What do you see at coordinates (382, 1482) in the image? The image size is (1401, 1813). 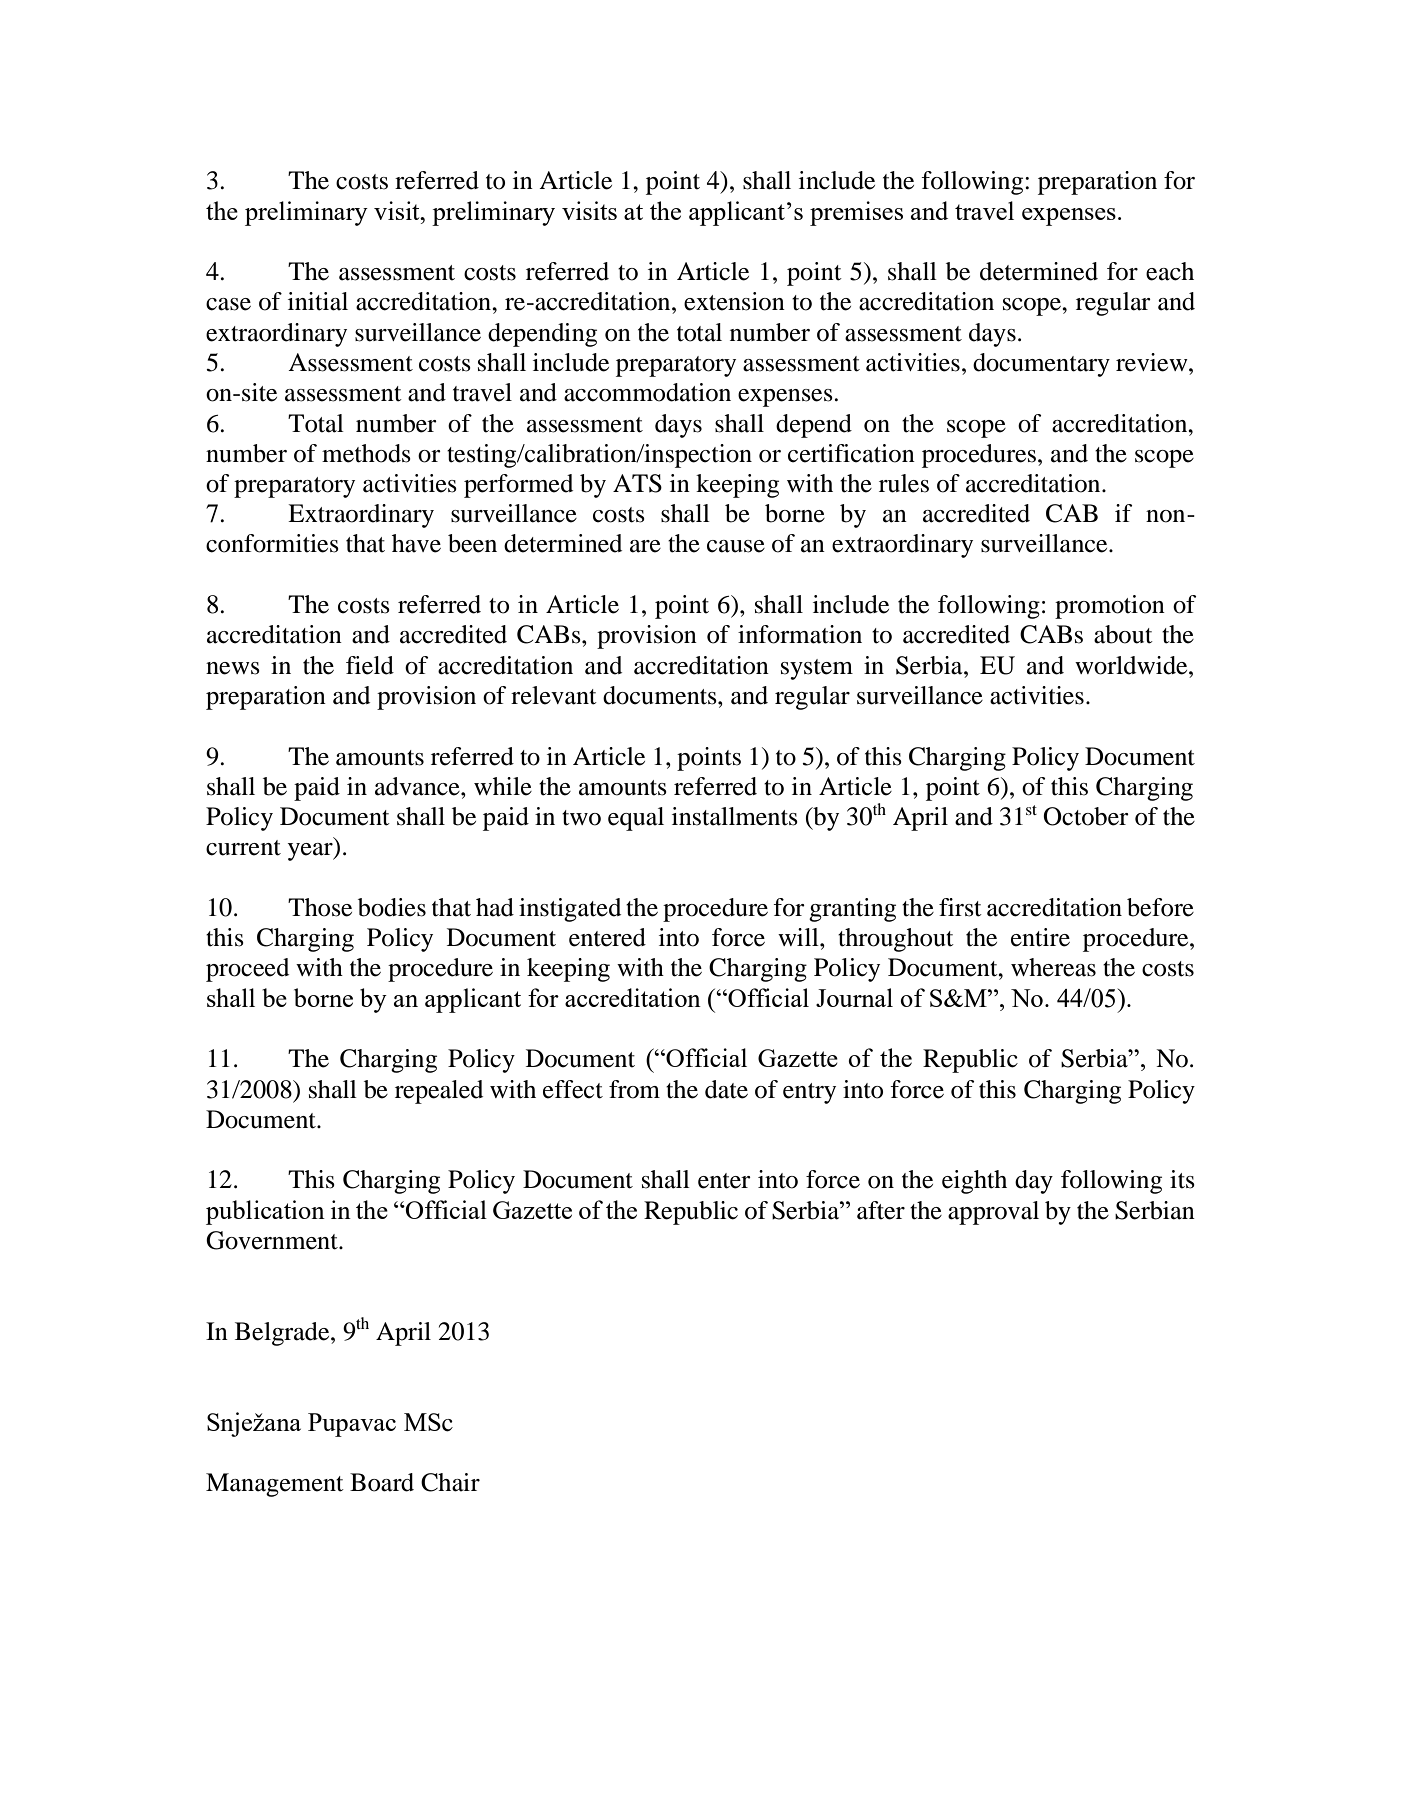 I see `Board` at bounding box center [382, 1482].
